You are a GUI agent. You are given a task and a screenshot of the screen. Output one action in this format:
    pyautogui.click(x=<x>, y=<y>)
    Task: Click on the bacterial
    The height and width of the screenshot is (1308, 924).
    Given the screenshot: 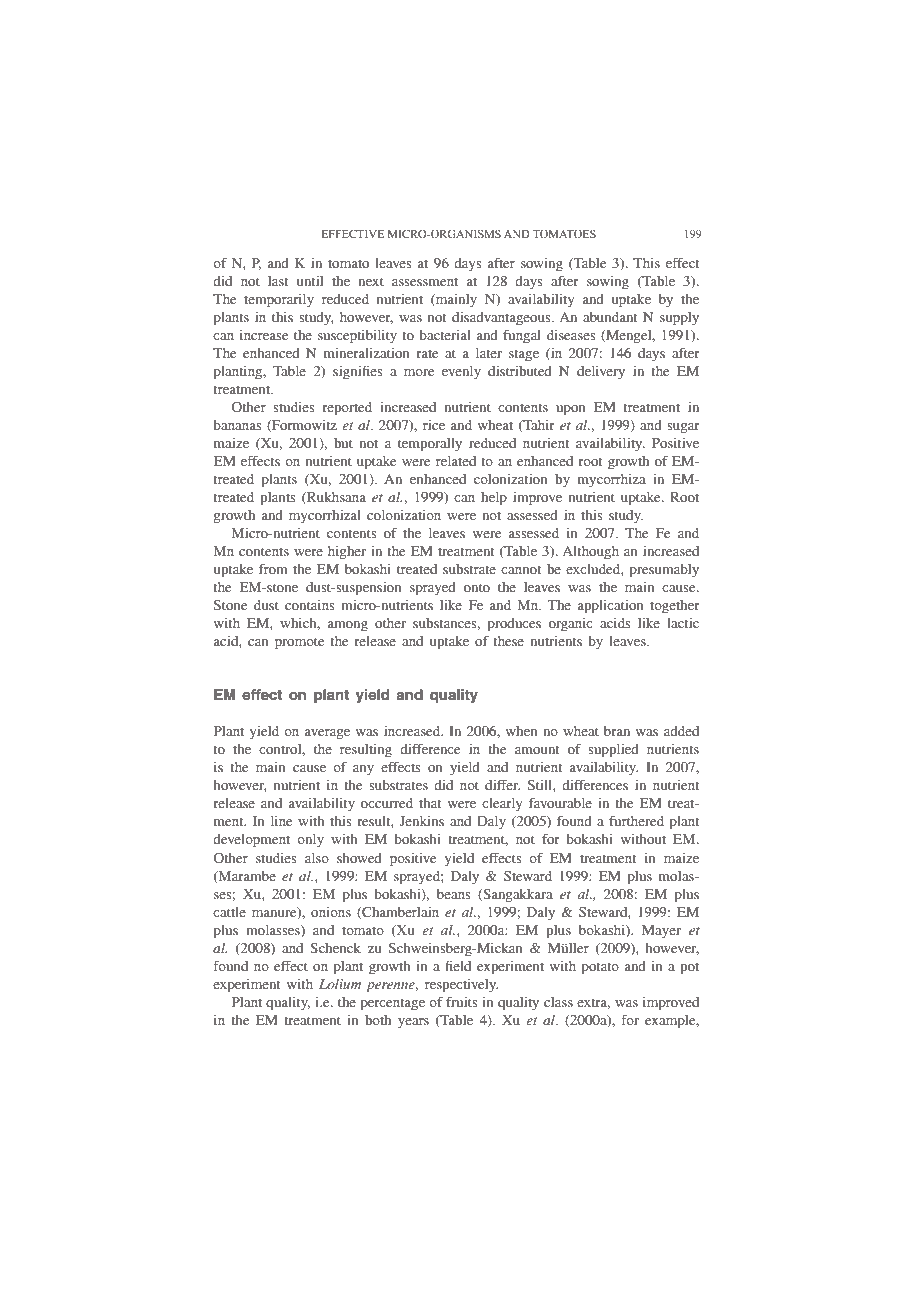 What is the action you would take?
    pyautogui.click(x=445, y=335)
